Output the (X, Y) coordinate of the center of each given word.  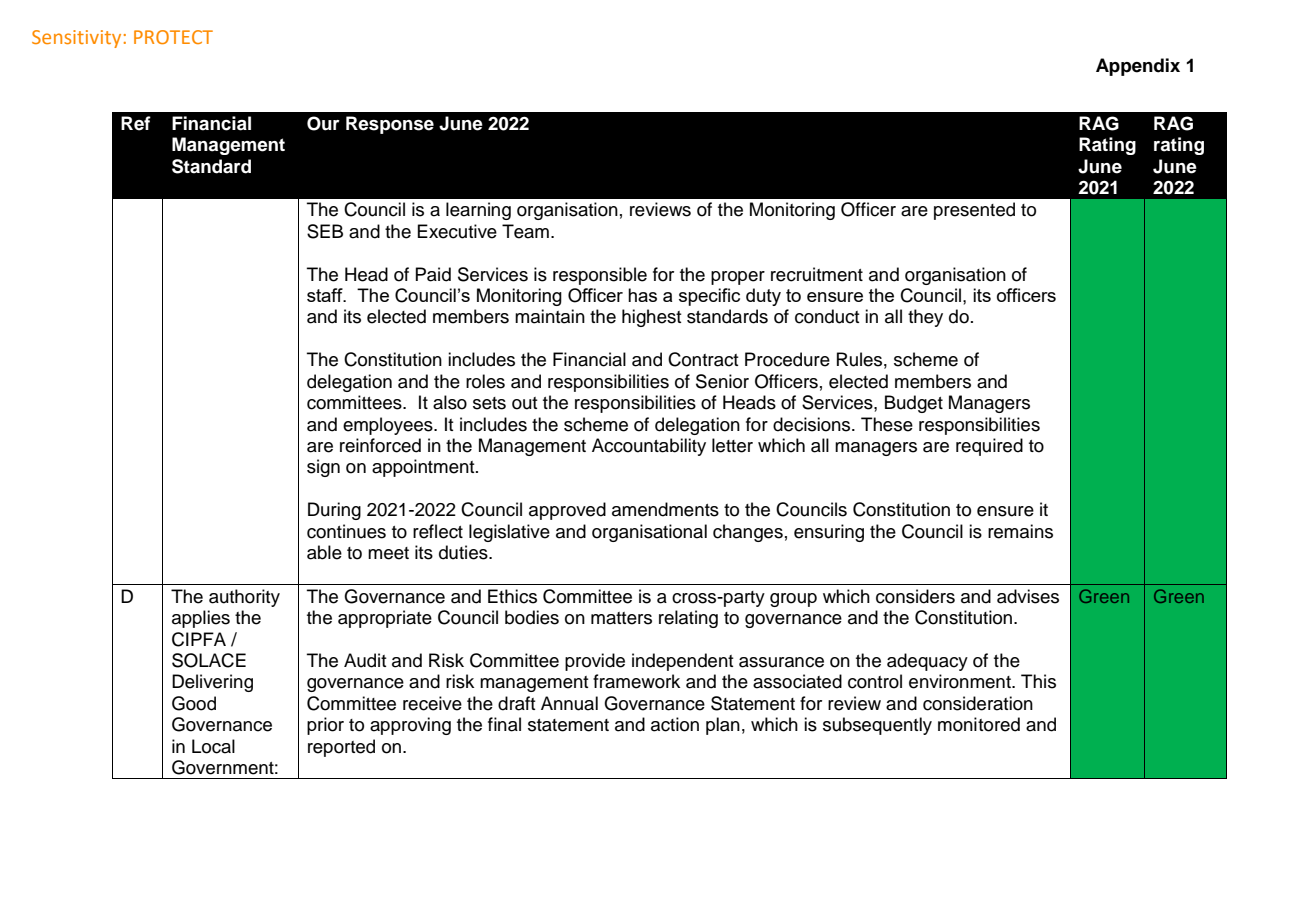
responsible (600, 276)
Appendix (1138, 67)
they (925, 318)
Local (213, 746)
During (334, 511)
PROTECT (173, 37)
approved (567, 511)
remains (1020, 531)
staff (326, 295)
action (675, 724)
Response (390, 125)
